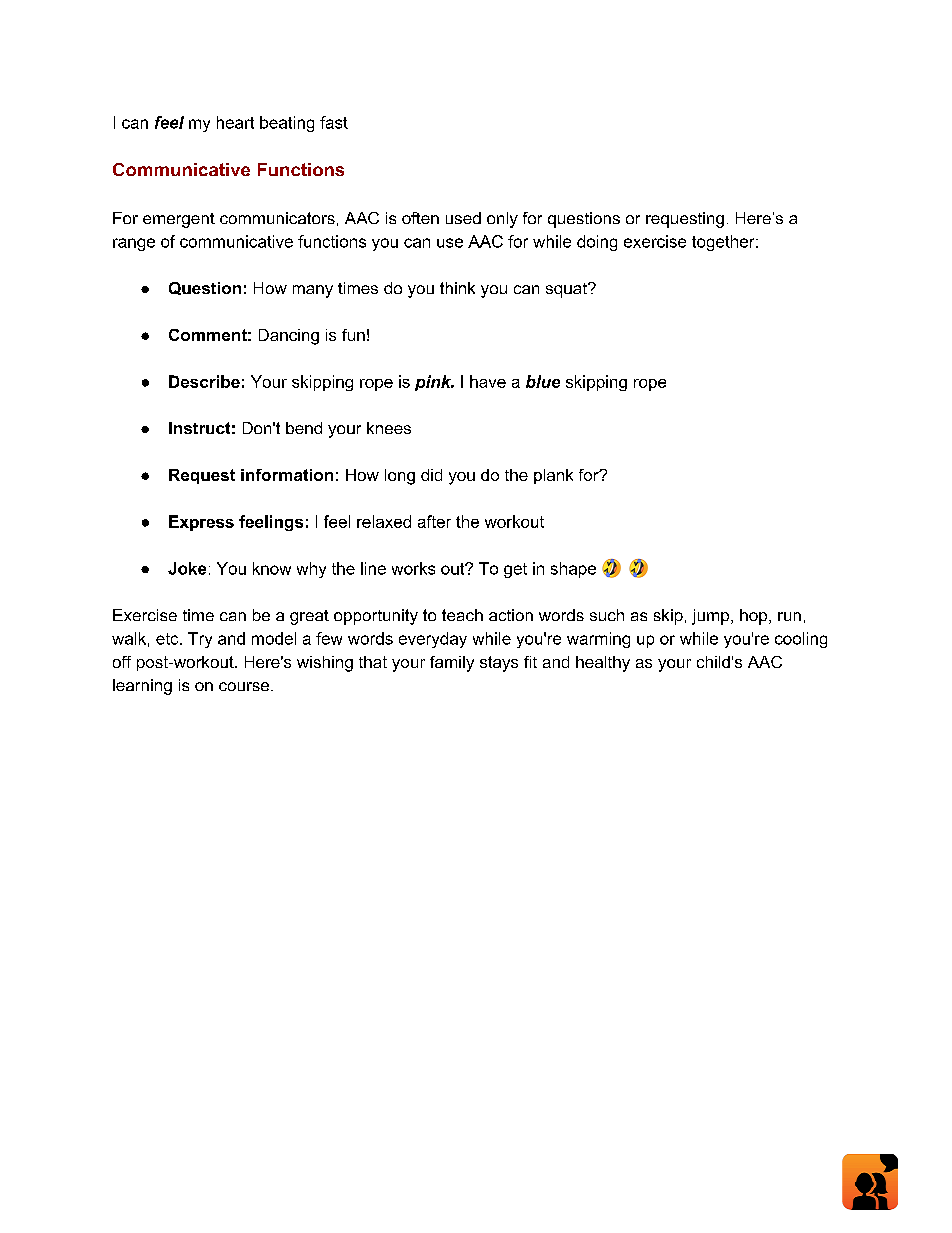 This screenshot has height=1233, width=952. I want to click on heart, so click(235, 122).
